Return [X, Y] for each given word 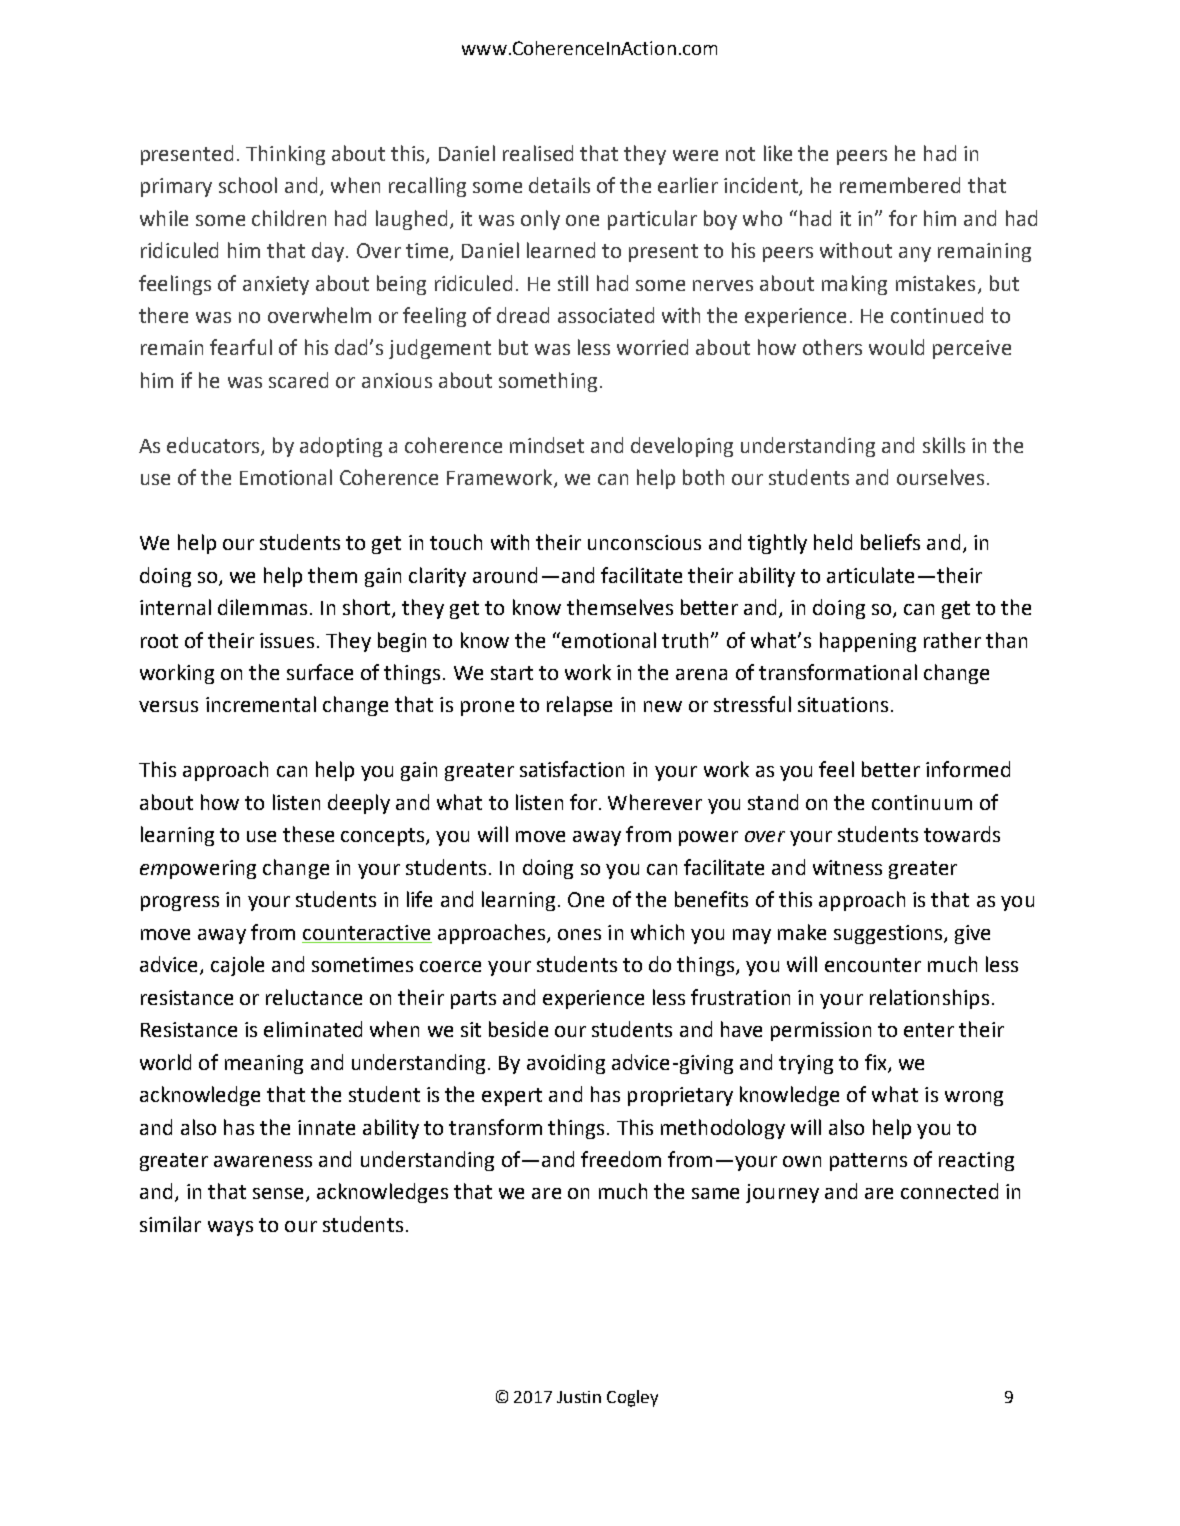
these [308, 834]
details [559, 185]
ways [230, 1228]
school [248, 185]
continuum [922, 802]
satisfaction [572, 769]
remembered [900, 185]
